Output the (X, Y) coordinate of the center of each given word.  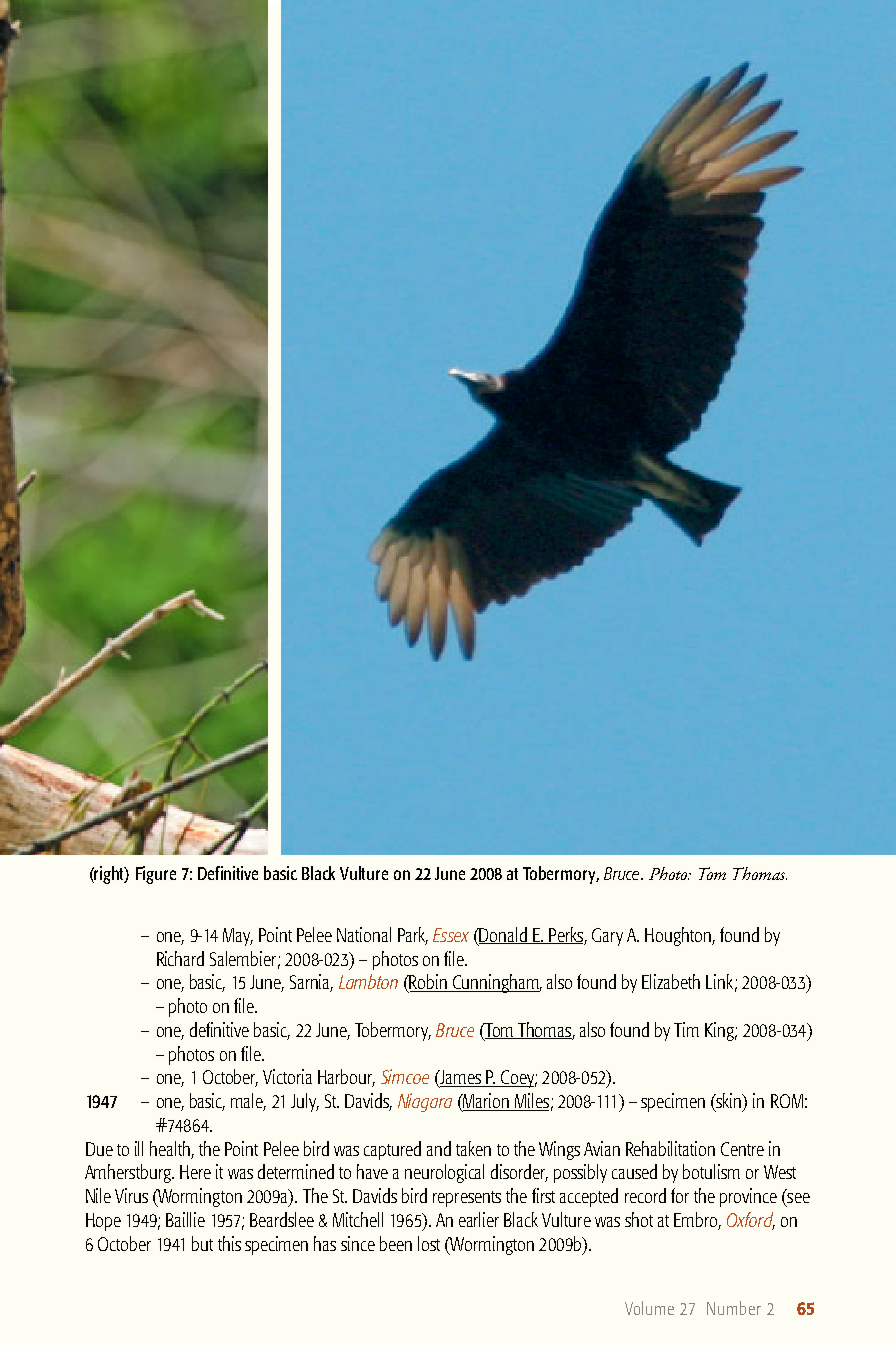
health (170, 1148)
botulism (711, 1171)
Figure (156, 875)
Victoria (287, 1076)
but (202, 1243)
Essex (451, 935)
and (439, 1148)
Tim (686, 1029)
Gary (607, 937)
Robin (429, 983)
